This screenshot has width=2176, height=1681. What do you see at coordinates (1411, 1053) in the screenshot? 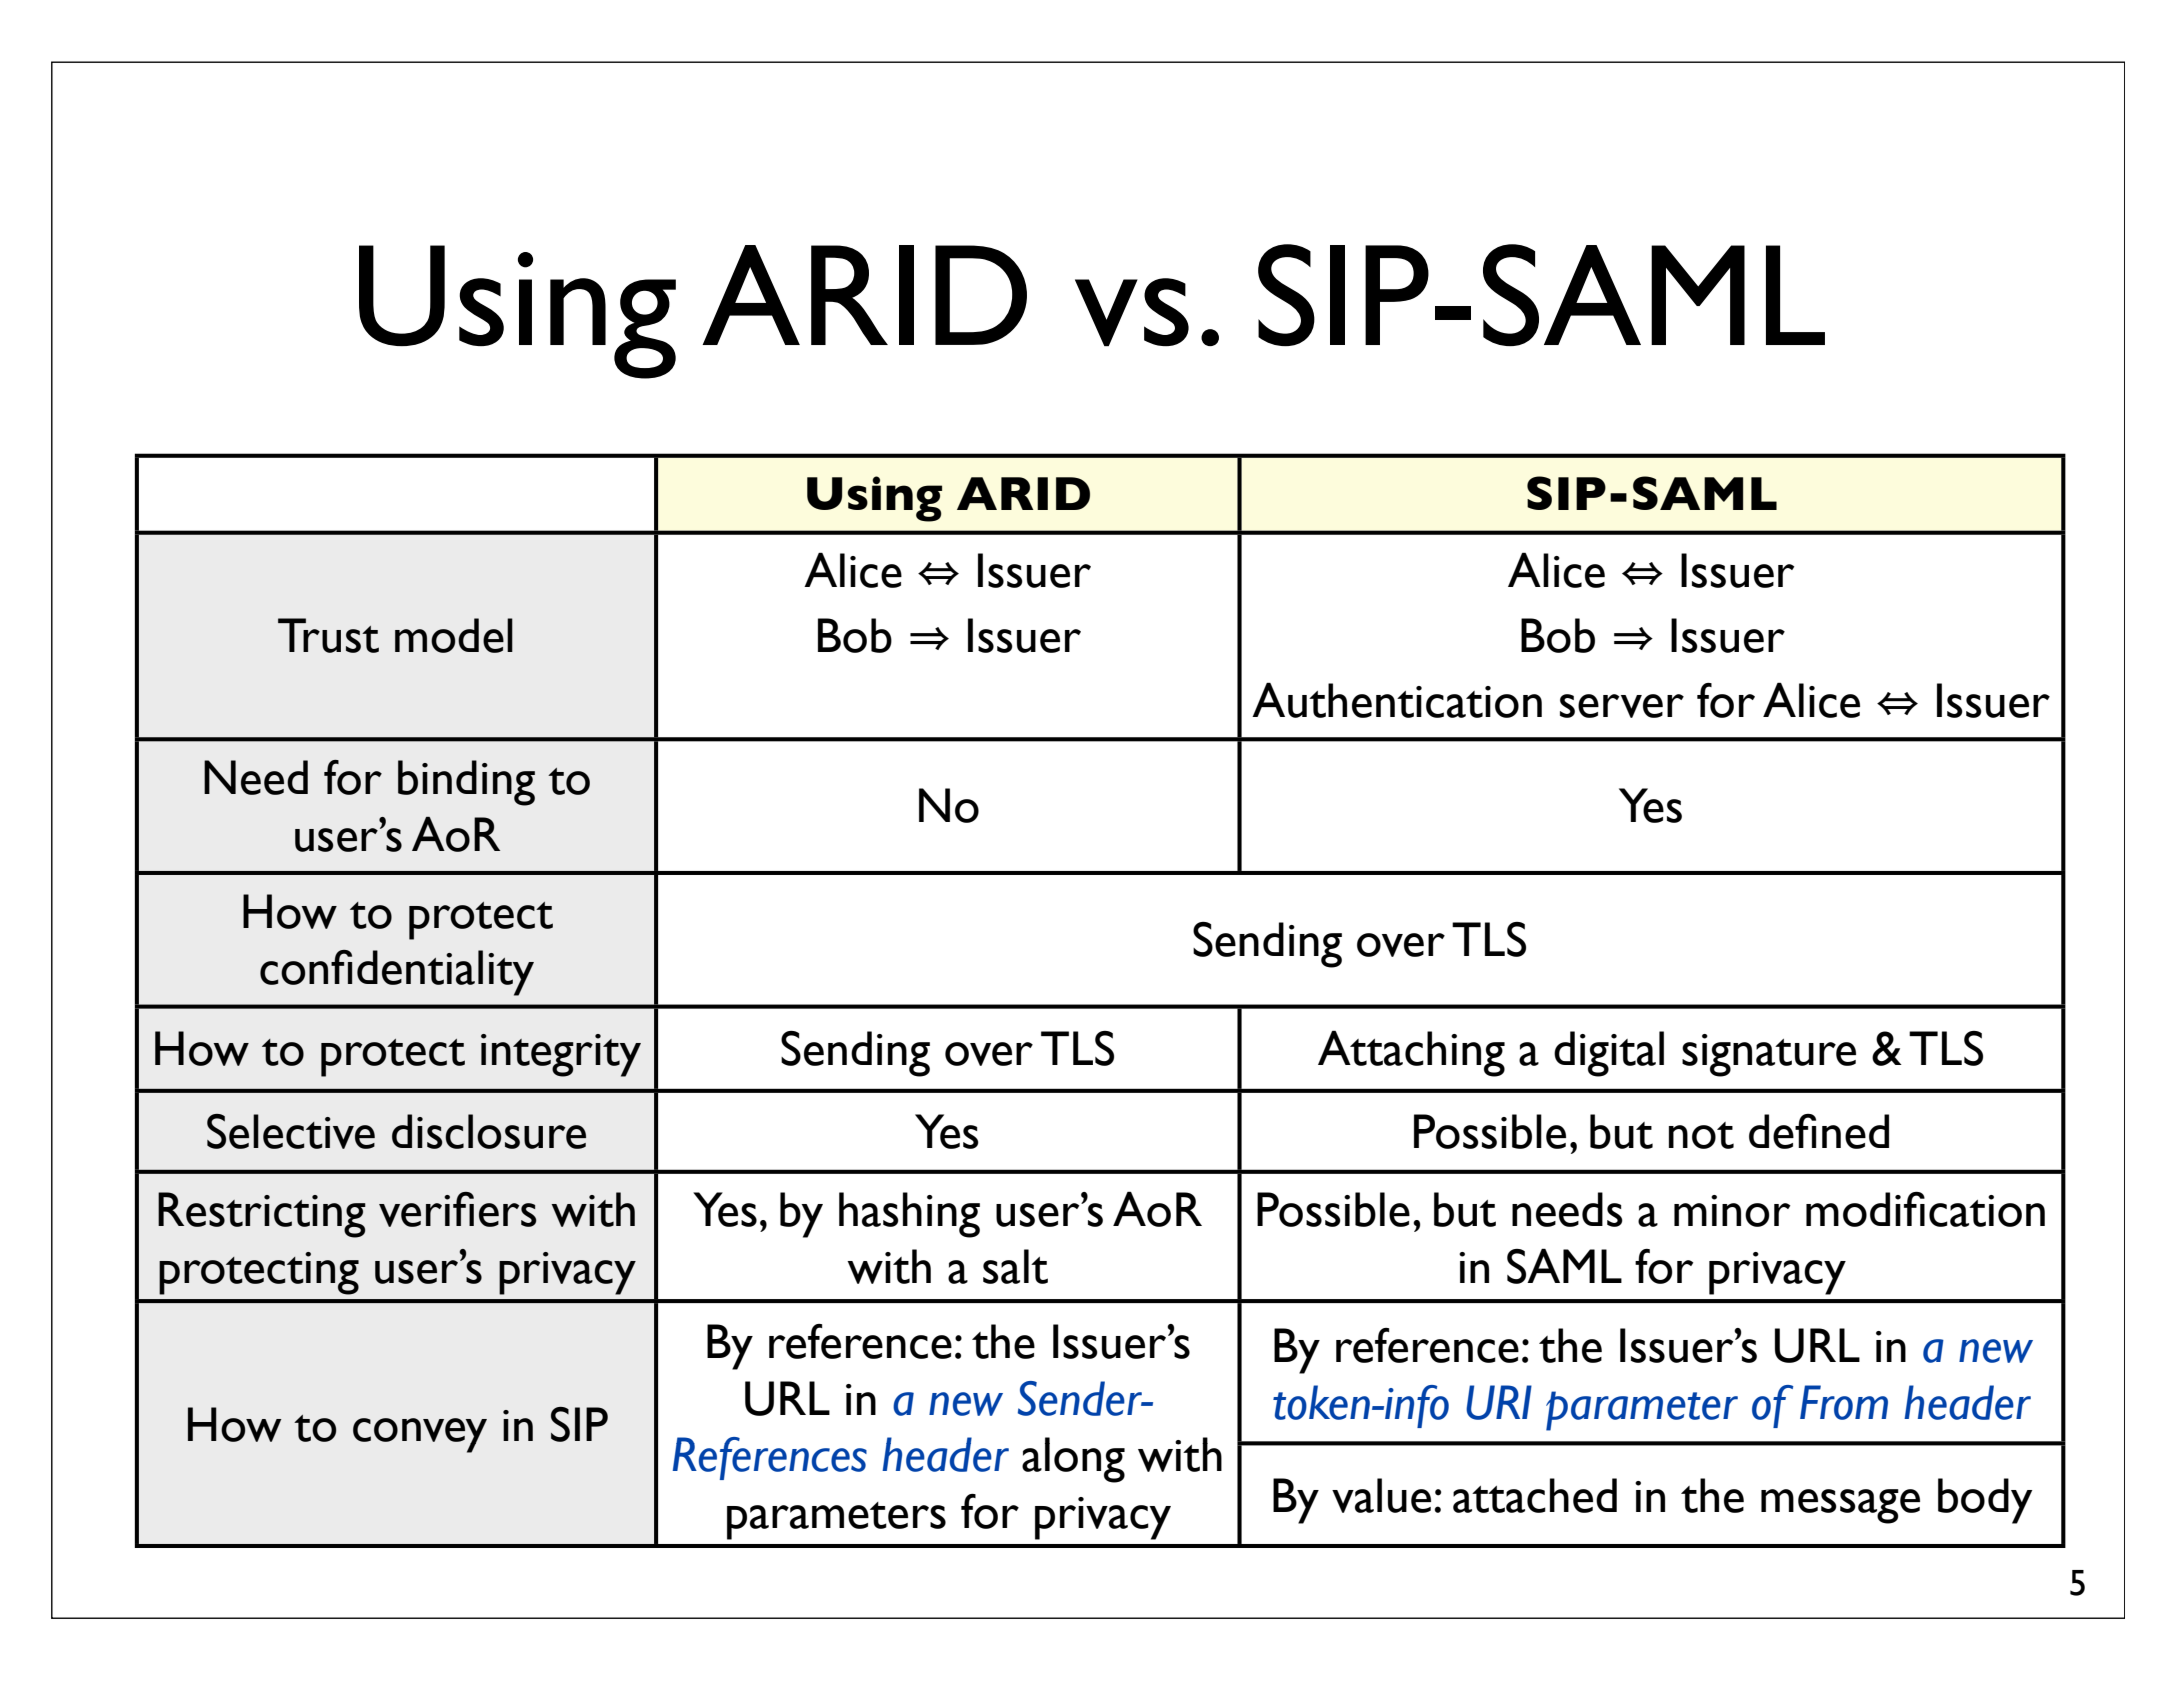
I see `Attaching` at bounding box center [1411, 1053].
